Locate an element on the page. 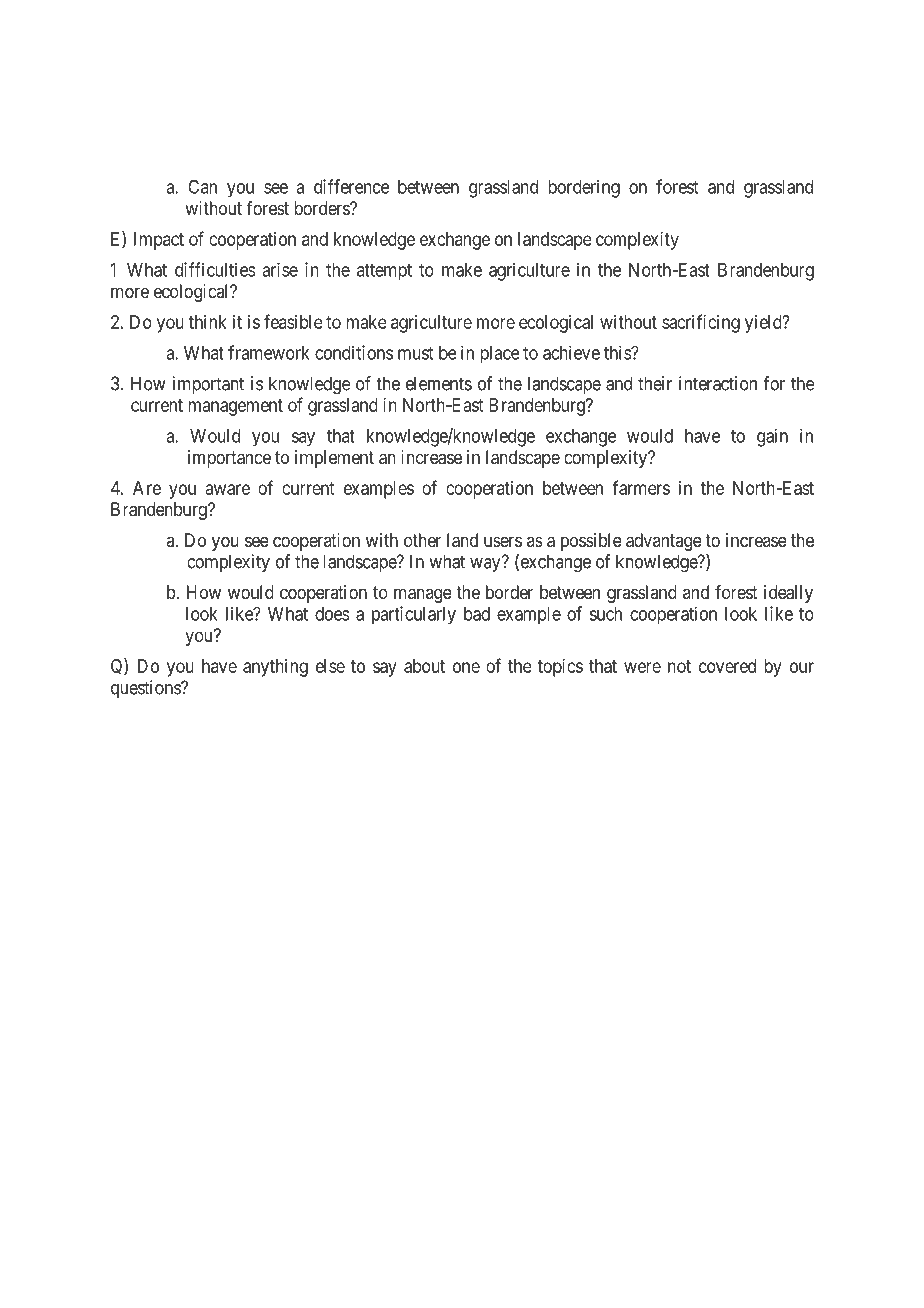  difference is located at coordinates (351, 186).
